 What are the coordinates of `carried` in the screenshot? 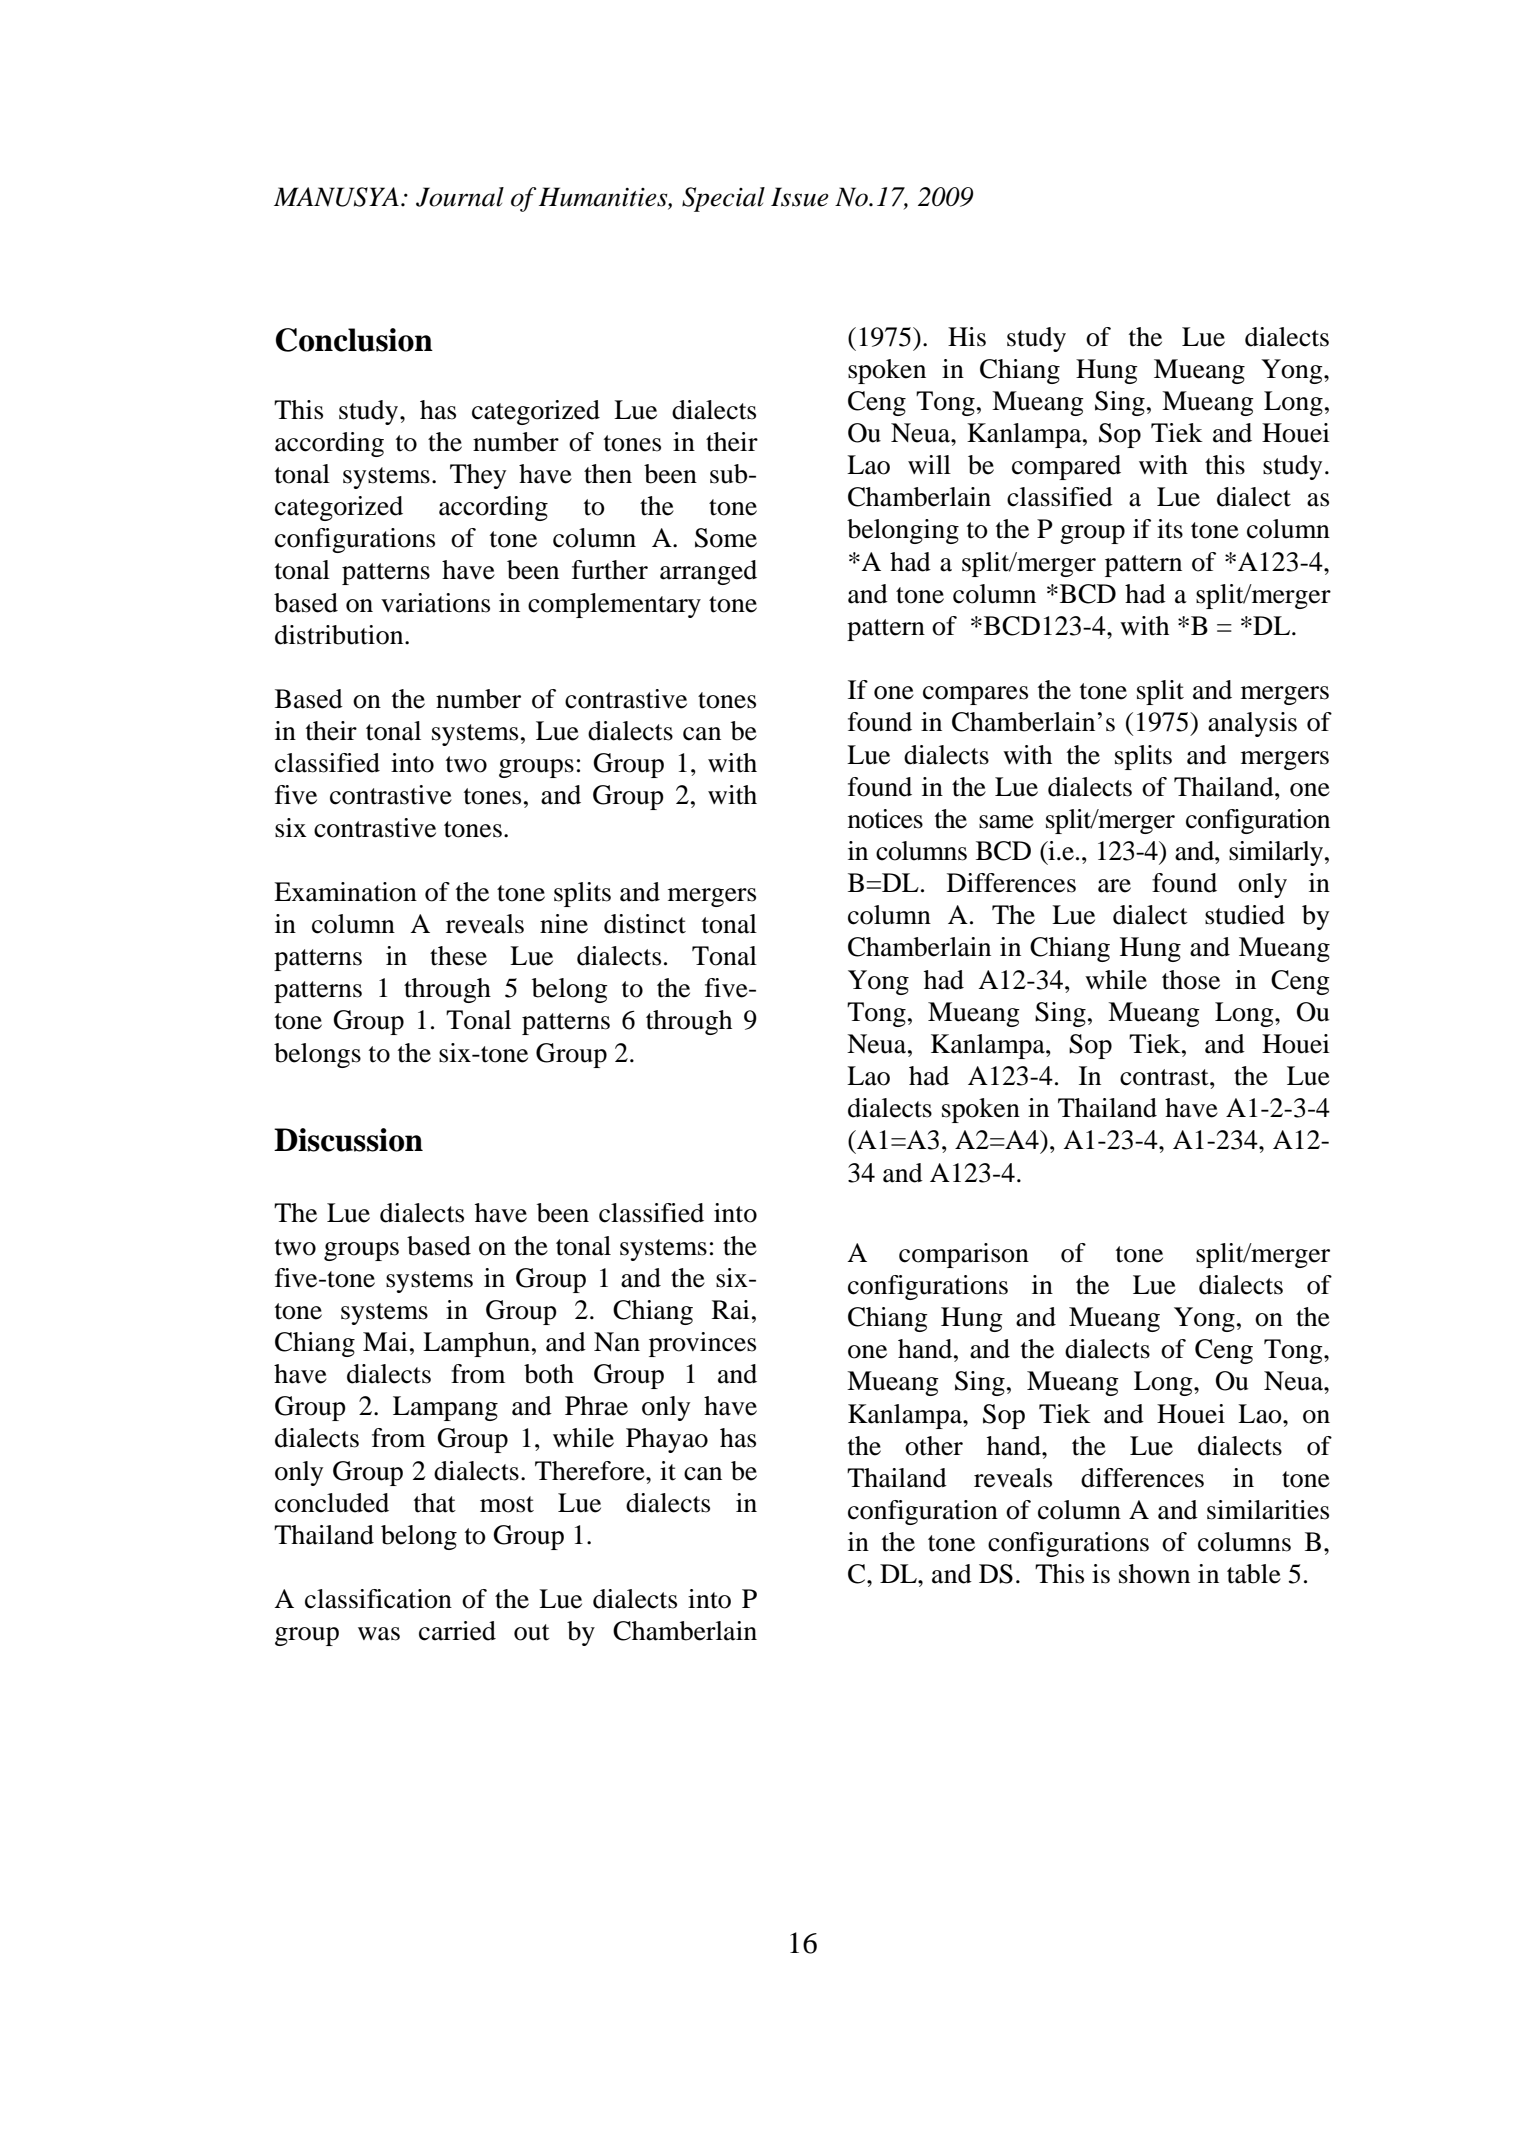 It's located at (457, 1631).
